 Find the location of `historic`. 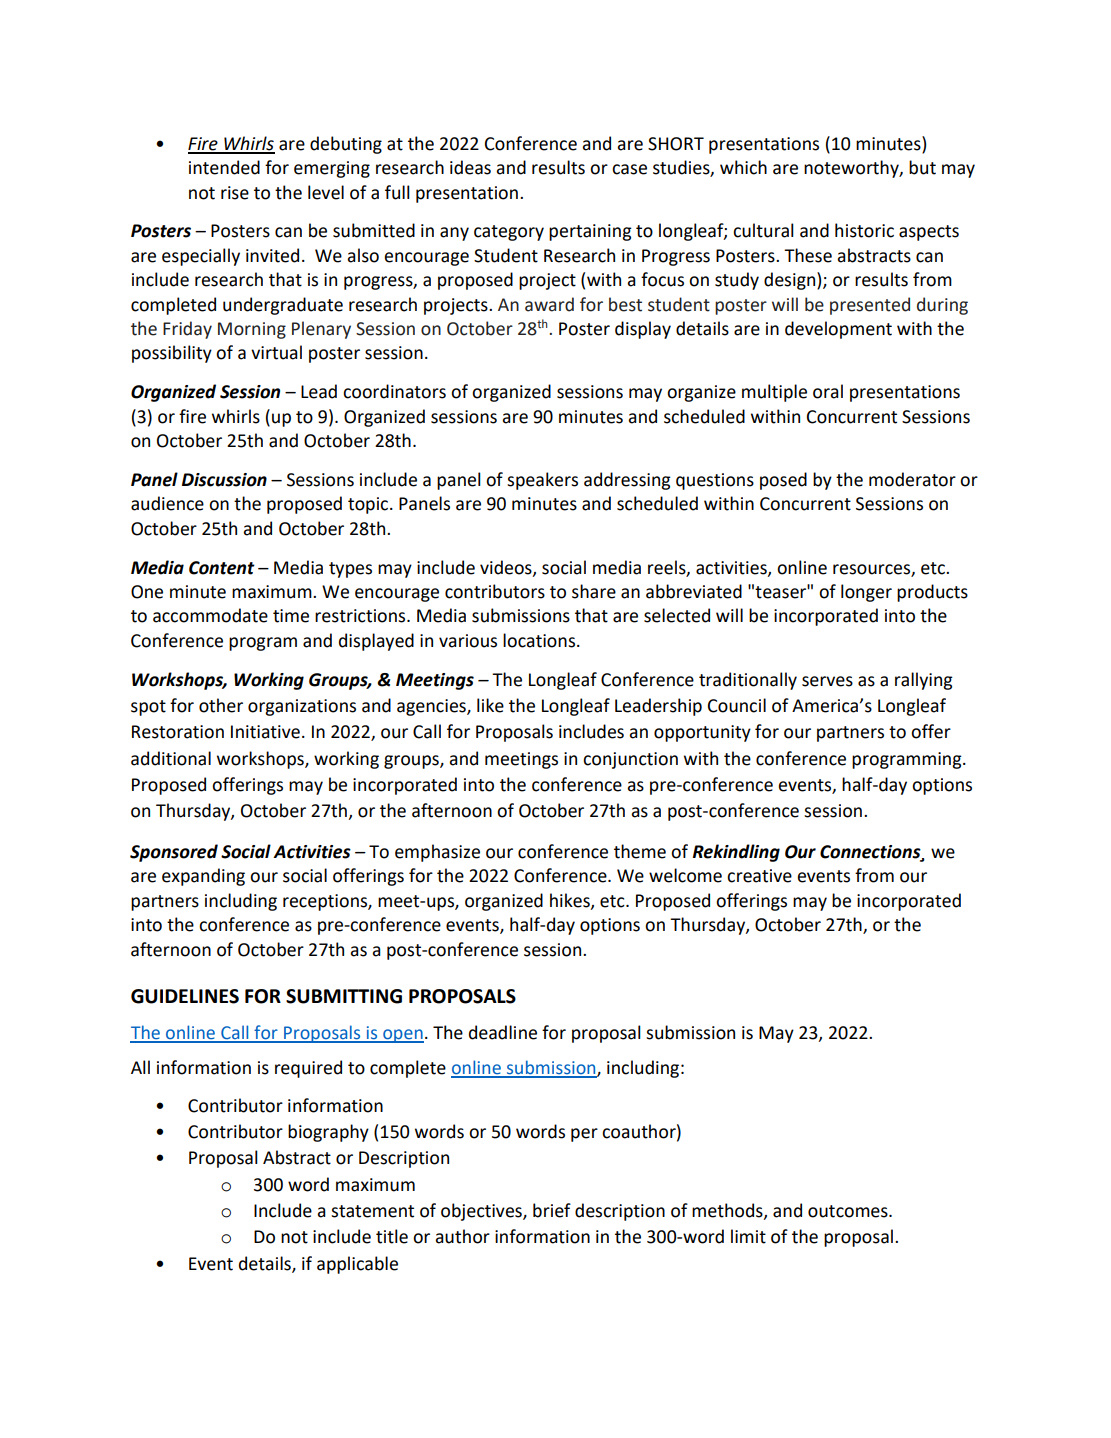

historic is located at coordinates (864, 230).
